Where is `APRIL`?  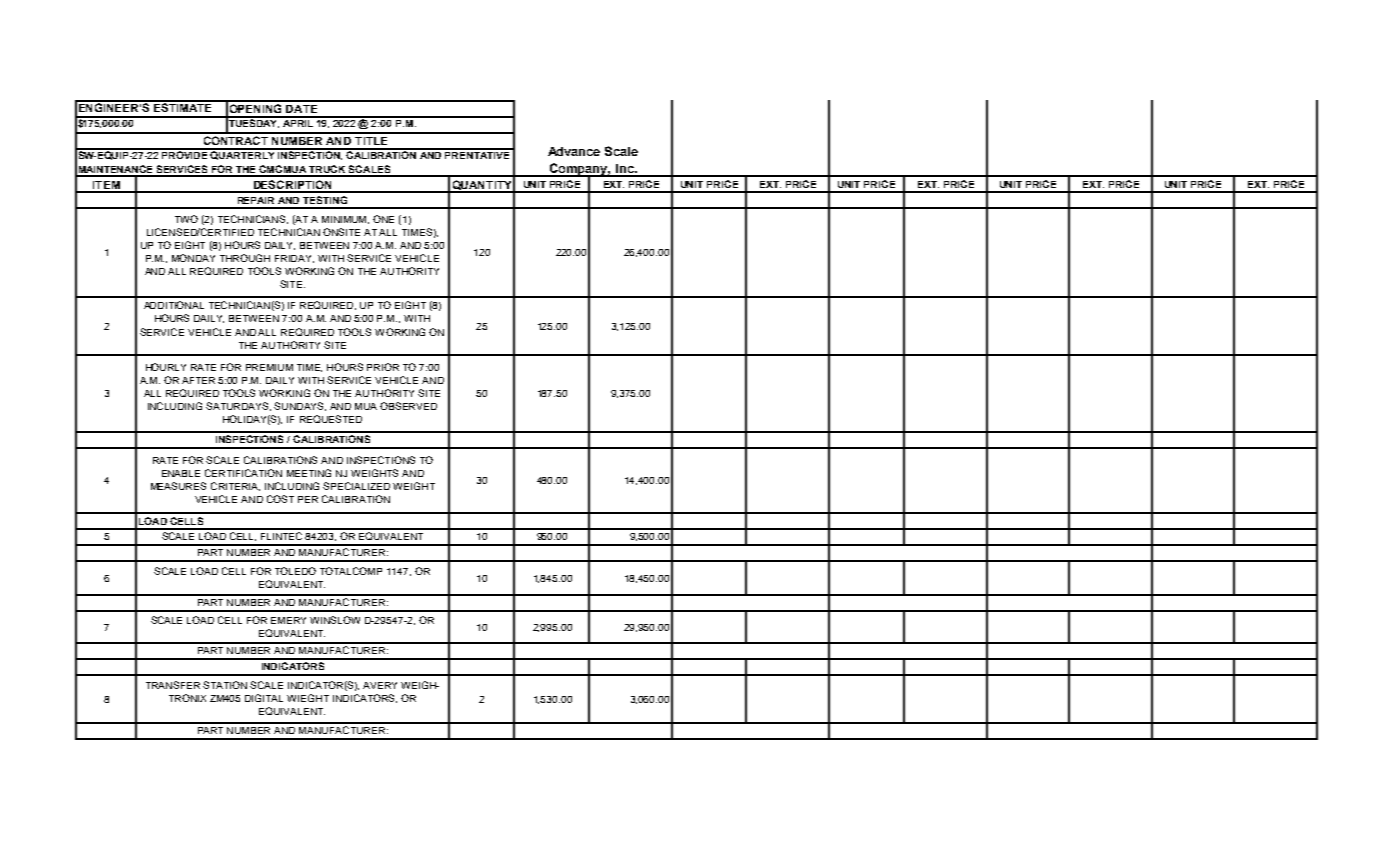 APRIL is located at coordinates (298, 122).
